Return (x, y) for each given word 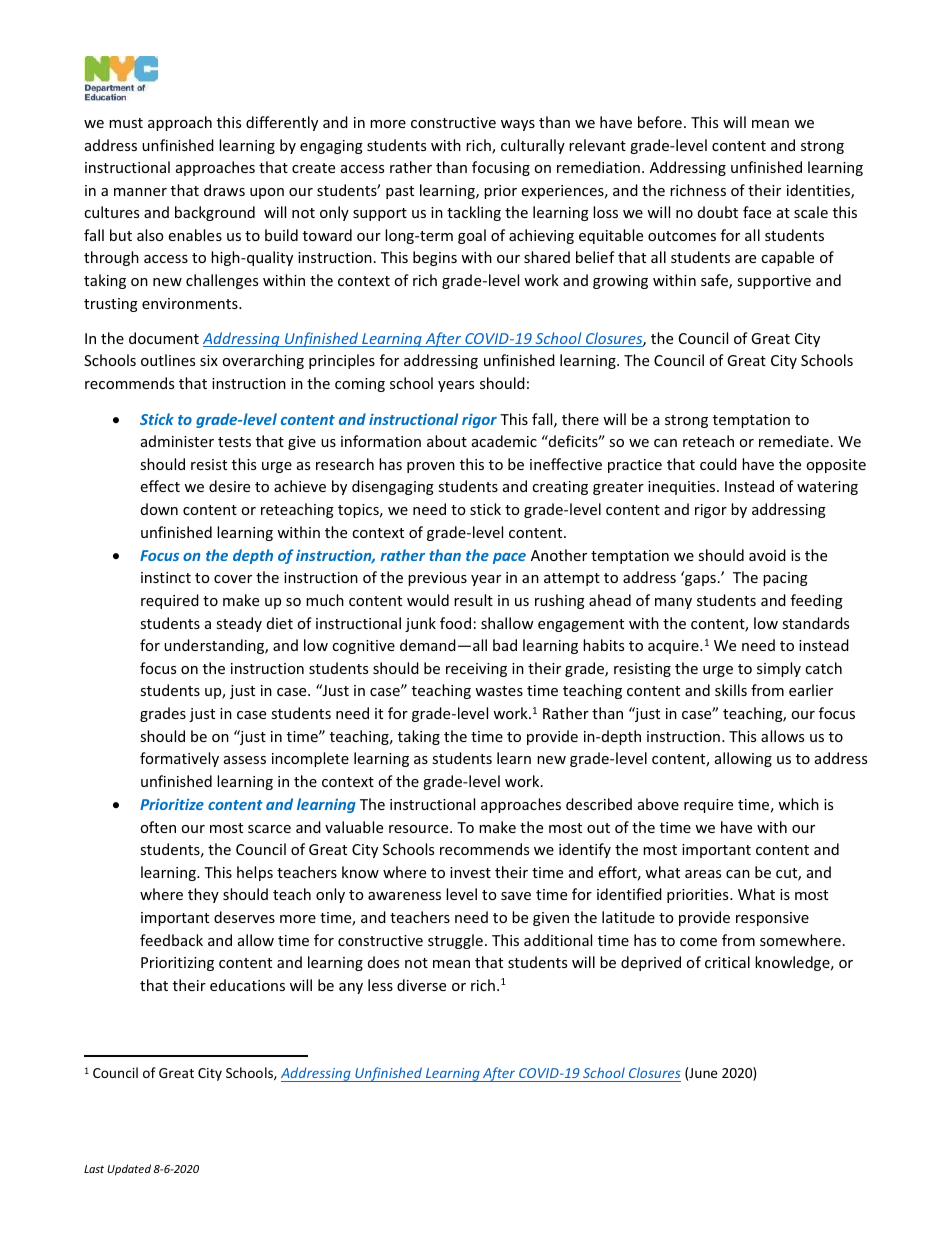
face (757, 212)
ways (518, 125)
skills (731, 690)
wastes (499, 691)
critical (727, 962)
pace (509, 558)
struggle (455, 941)
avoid (767, 555)
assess (245, 760)
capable (787, 258)
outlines (168, 360)
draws (224, 190)
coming (360, 385)
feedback (171, 940)
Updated (129, 1169)
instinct (166, 577)
